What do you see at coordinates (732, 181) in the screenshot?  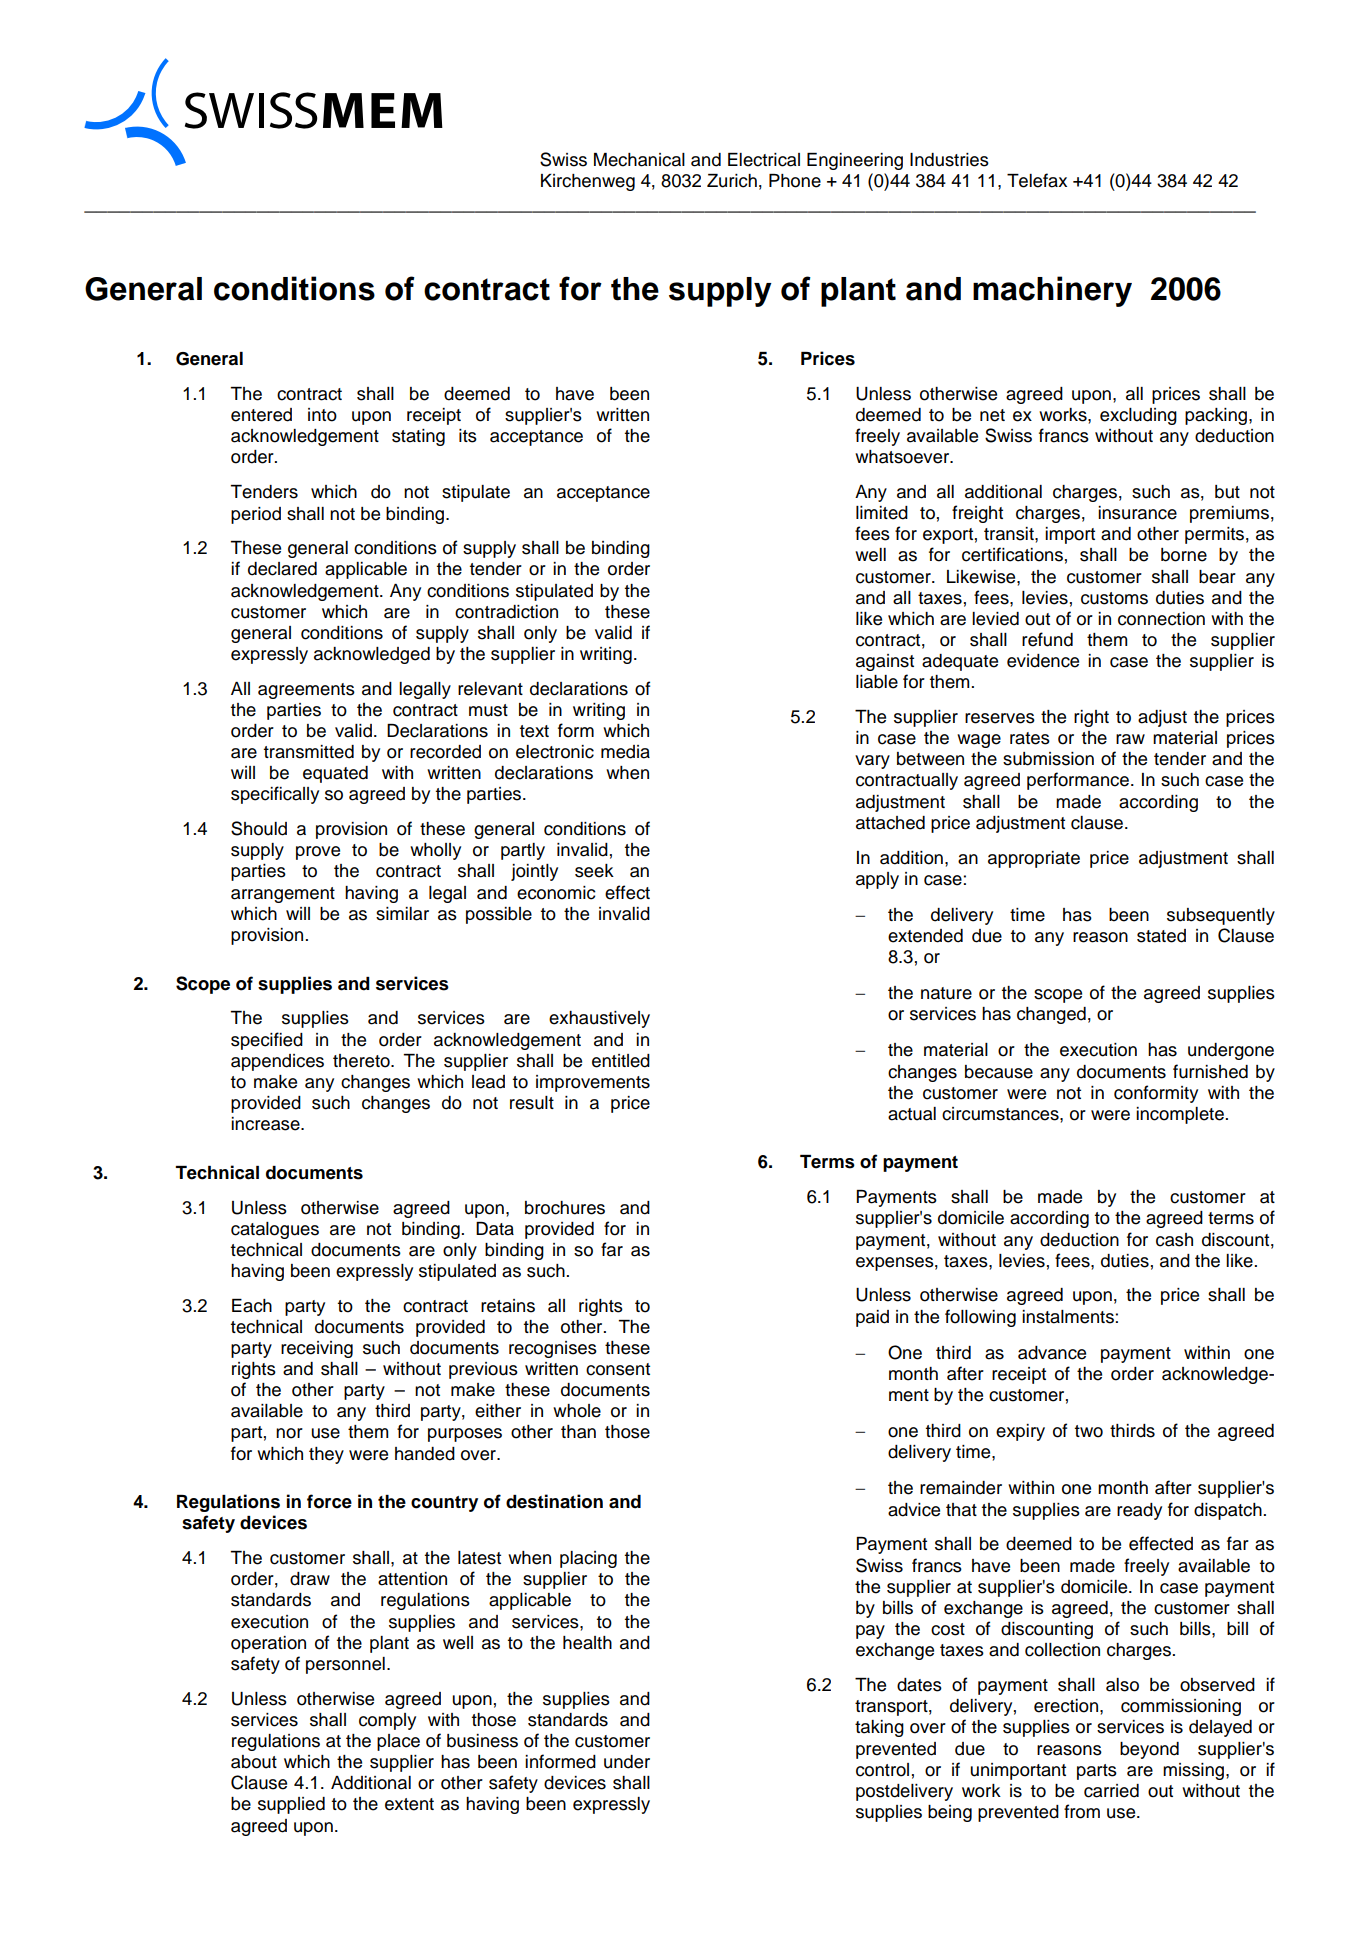 I see `Zurich` at bounding box center [732, 181].
